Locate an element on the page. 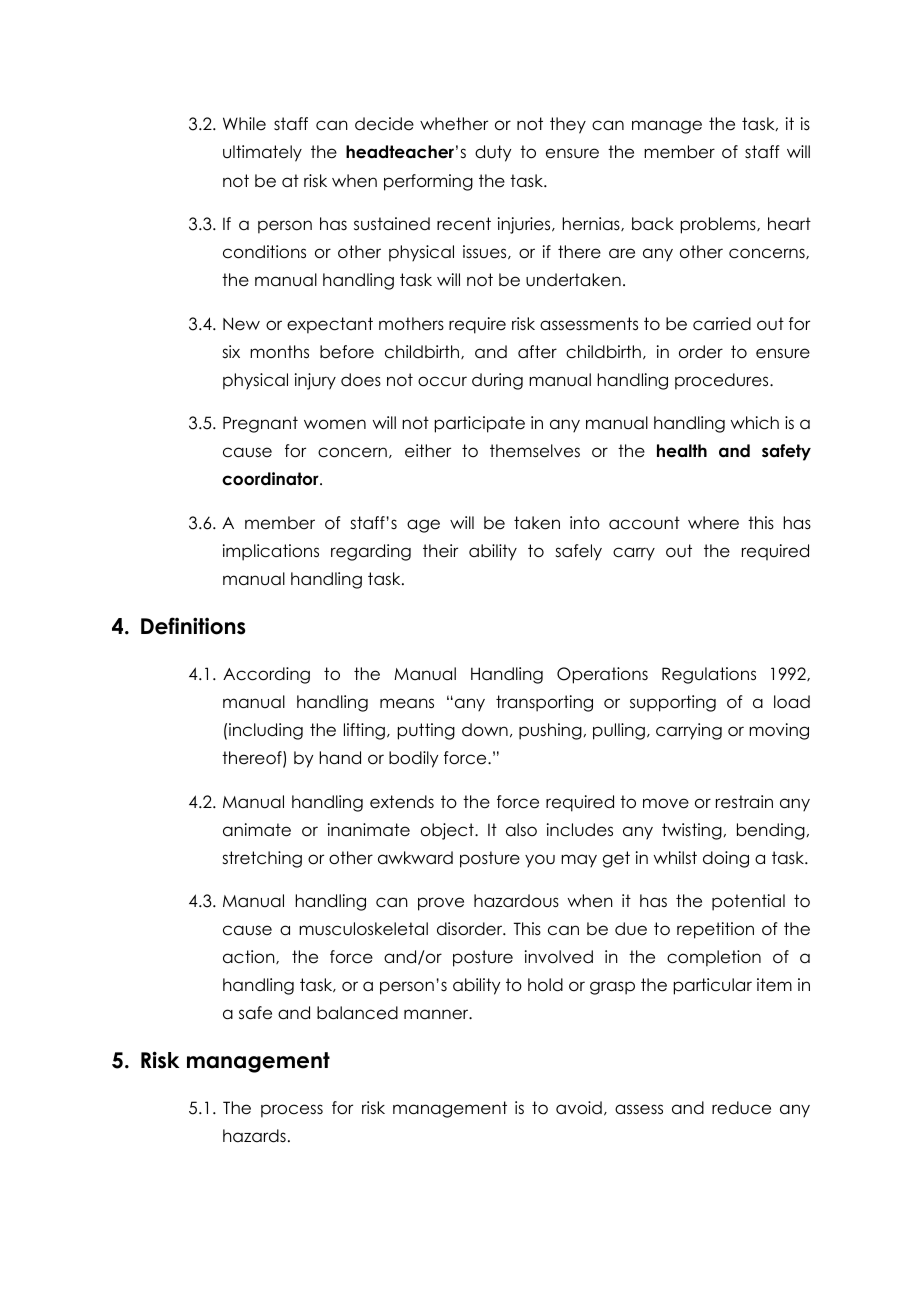  avoid is located at coordinates (579, 1108).
